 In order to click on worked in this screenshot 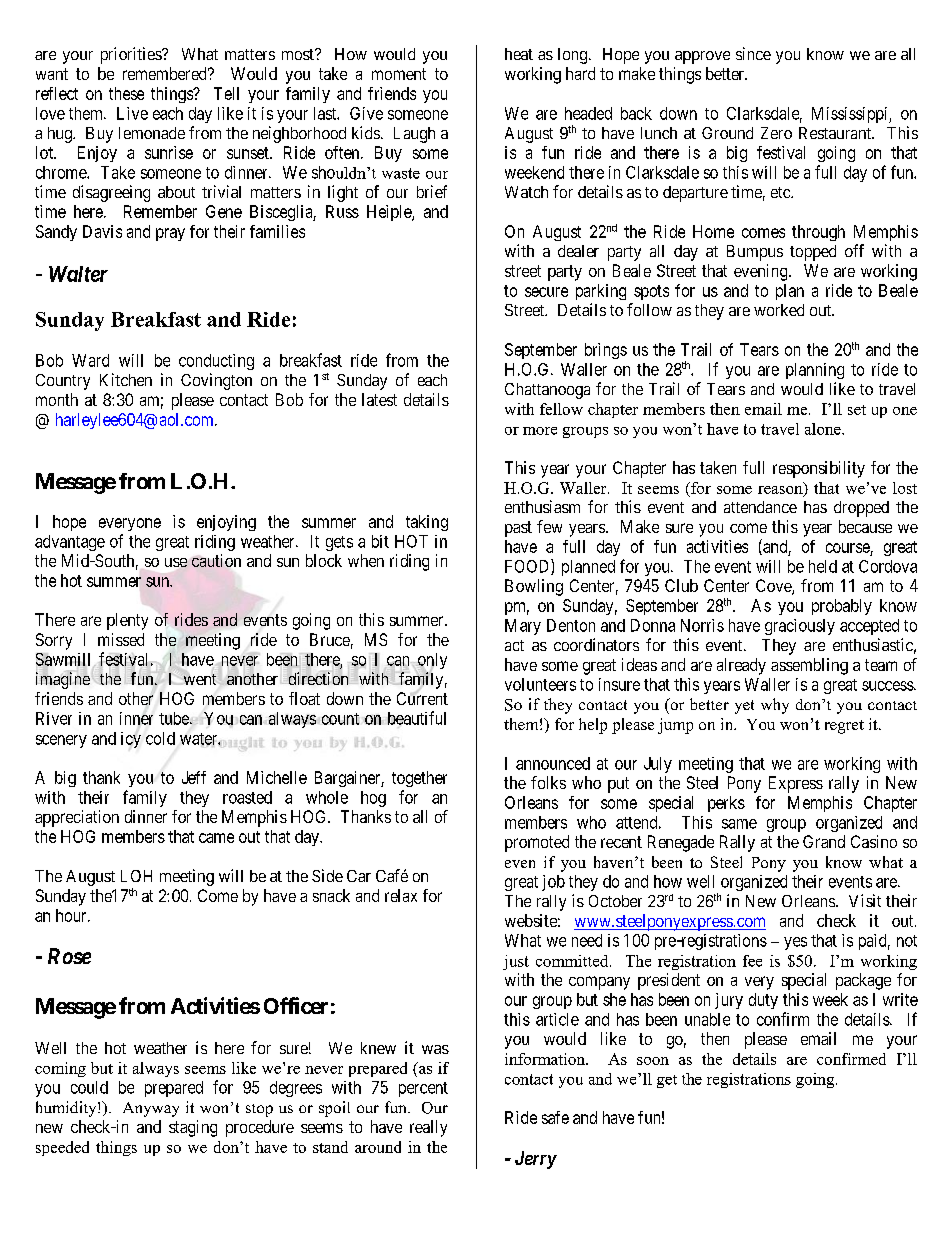, I will do `click(779, 310)`.
